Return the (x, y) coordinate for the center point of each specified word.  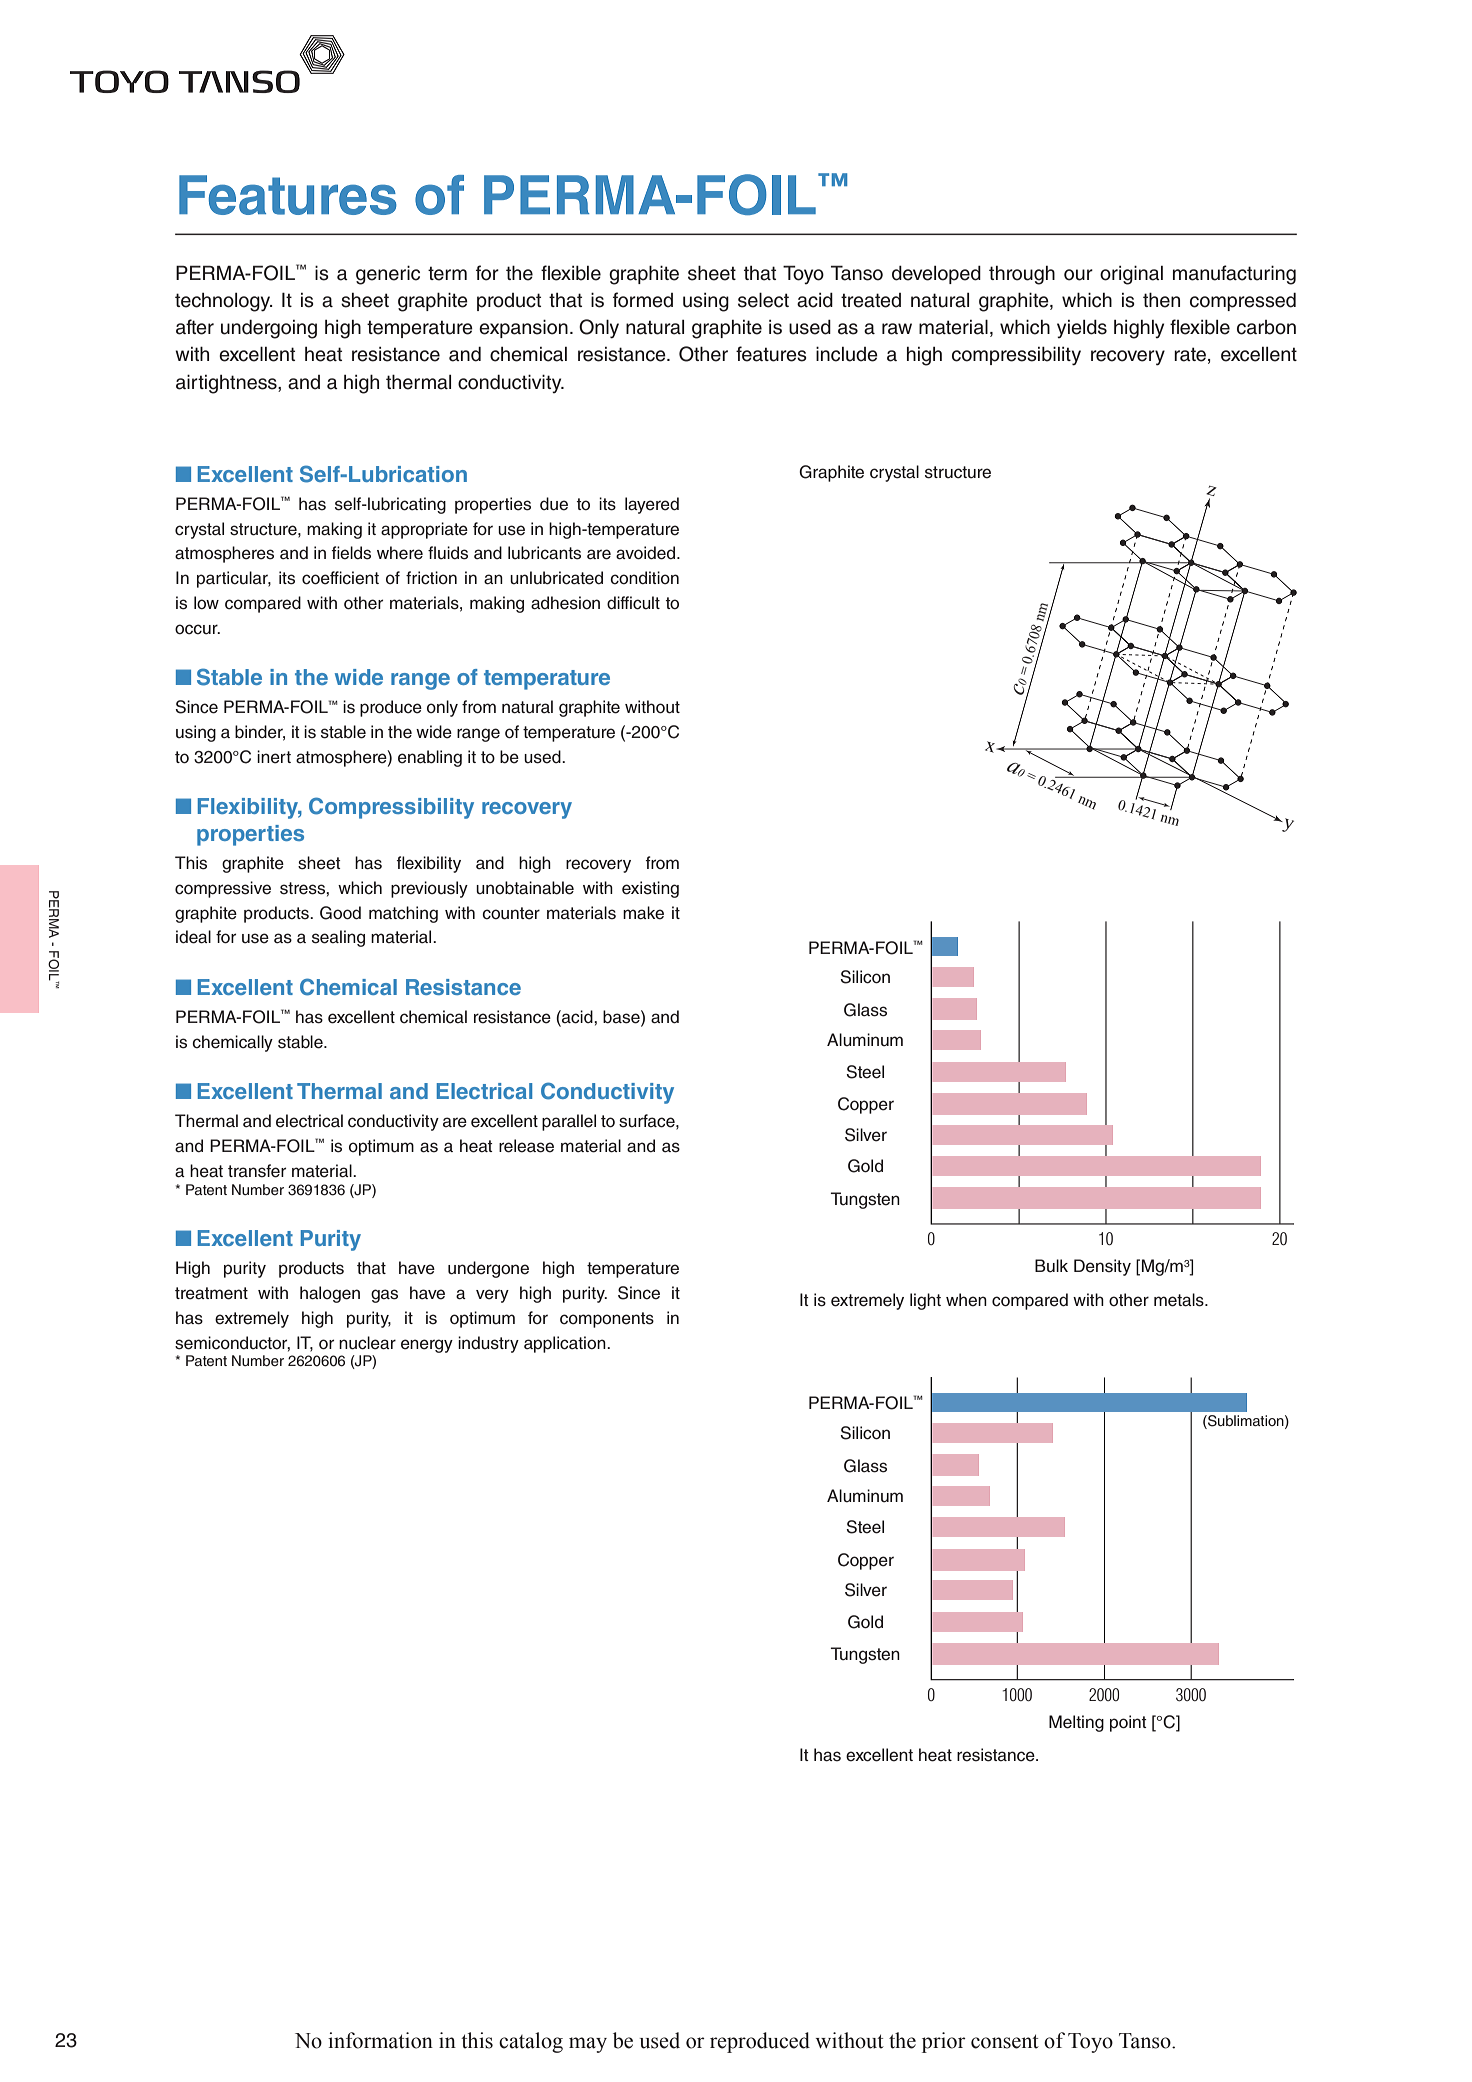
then (1161, 300)
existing (650, 889)
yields (1082, 328)
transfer (257, 1171)
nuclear (367, 1343)
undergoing (269, 329)
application (566, 1344)
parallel (569, 1122)
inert (274, 757)
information (380, 2040)
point (1128, 1723)
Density (1102, 1267)
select (763, 300)
